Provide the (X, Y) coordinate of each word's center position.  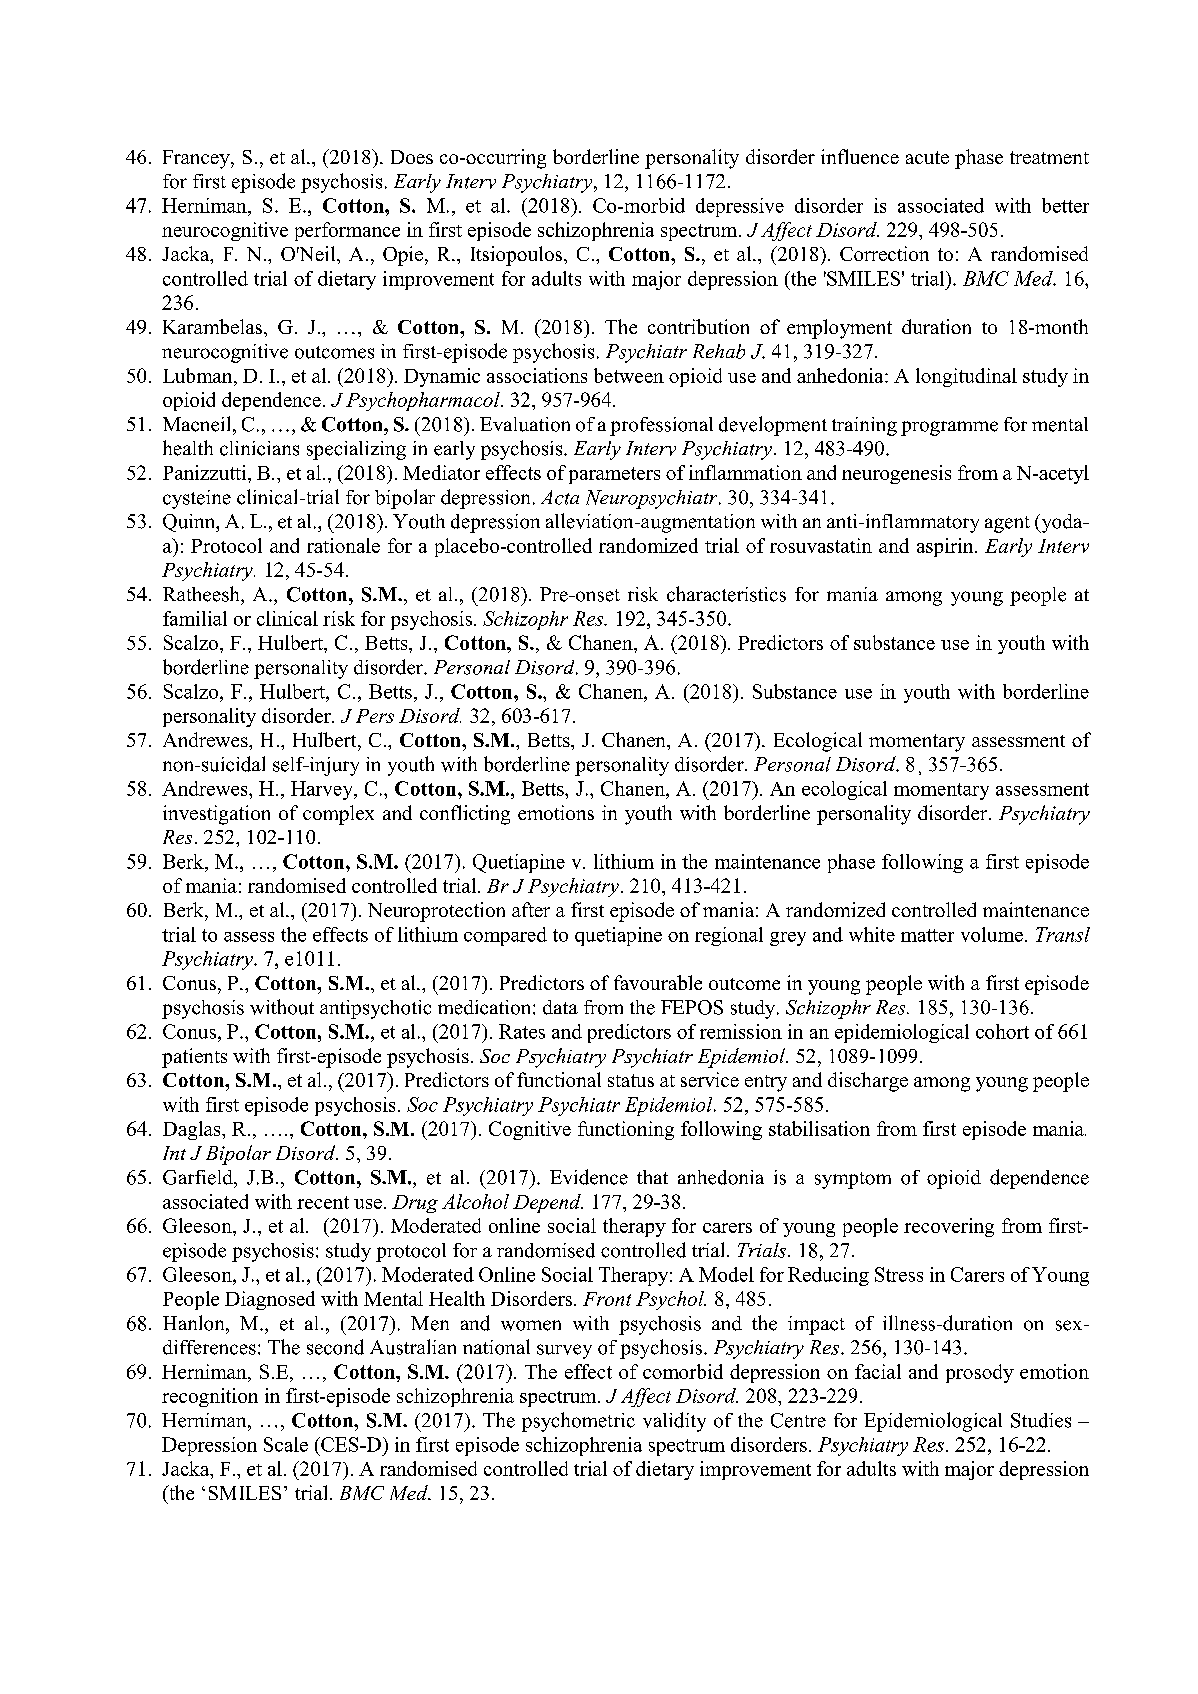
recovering (949, 1227)
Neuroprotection (436, 912)
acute (927, 157)
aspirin (946, 547)
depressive (740, 207)
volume (992, 934)
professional (661, 426)
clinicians (259, 448)
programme (949, 428)
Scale (286, 1444)
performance (347, 231)
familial (195, 618)
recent (323, 1202)
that (652, 1177)
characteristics (726, 594)
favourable (658, 982)
